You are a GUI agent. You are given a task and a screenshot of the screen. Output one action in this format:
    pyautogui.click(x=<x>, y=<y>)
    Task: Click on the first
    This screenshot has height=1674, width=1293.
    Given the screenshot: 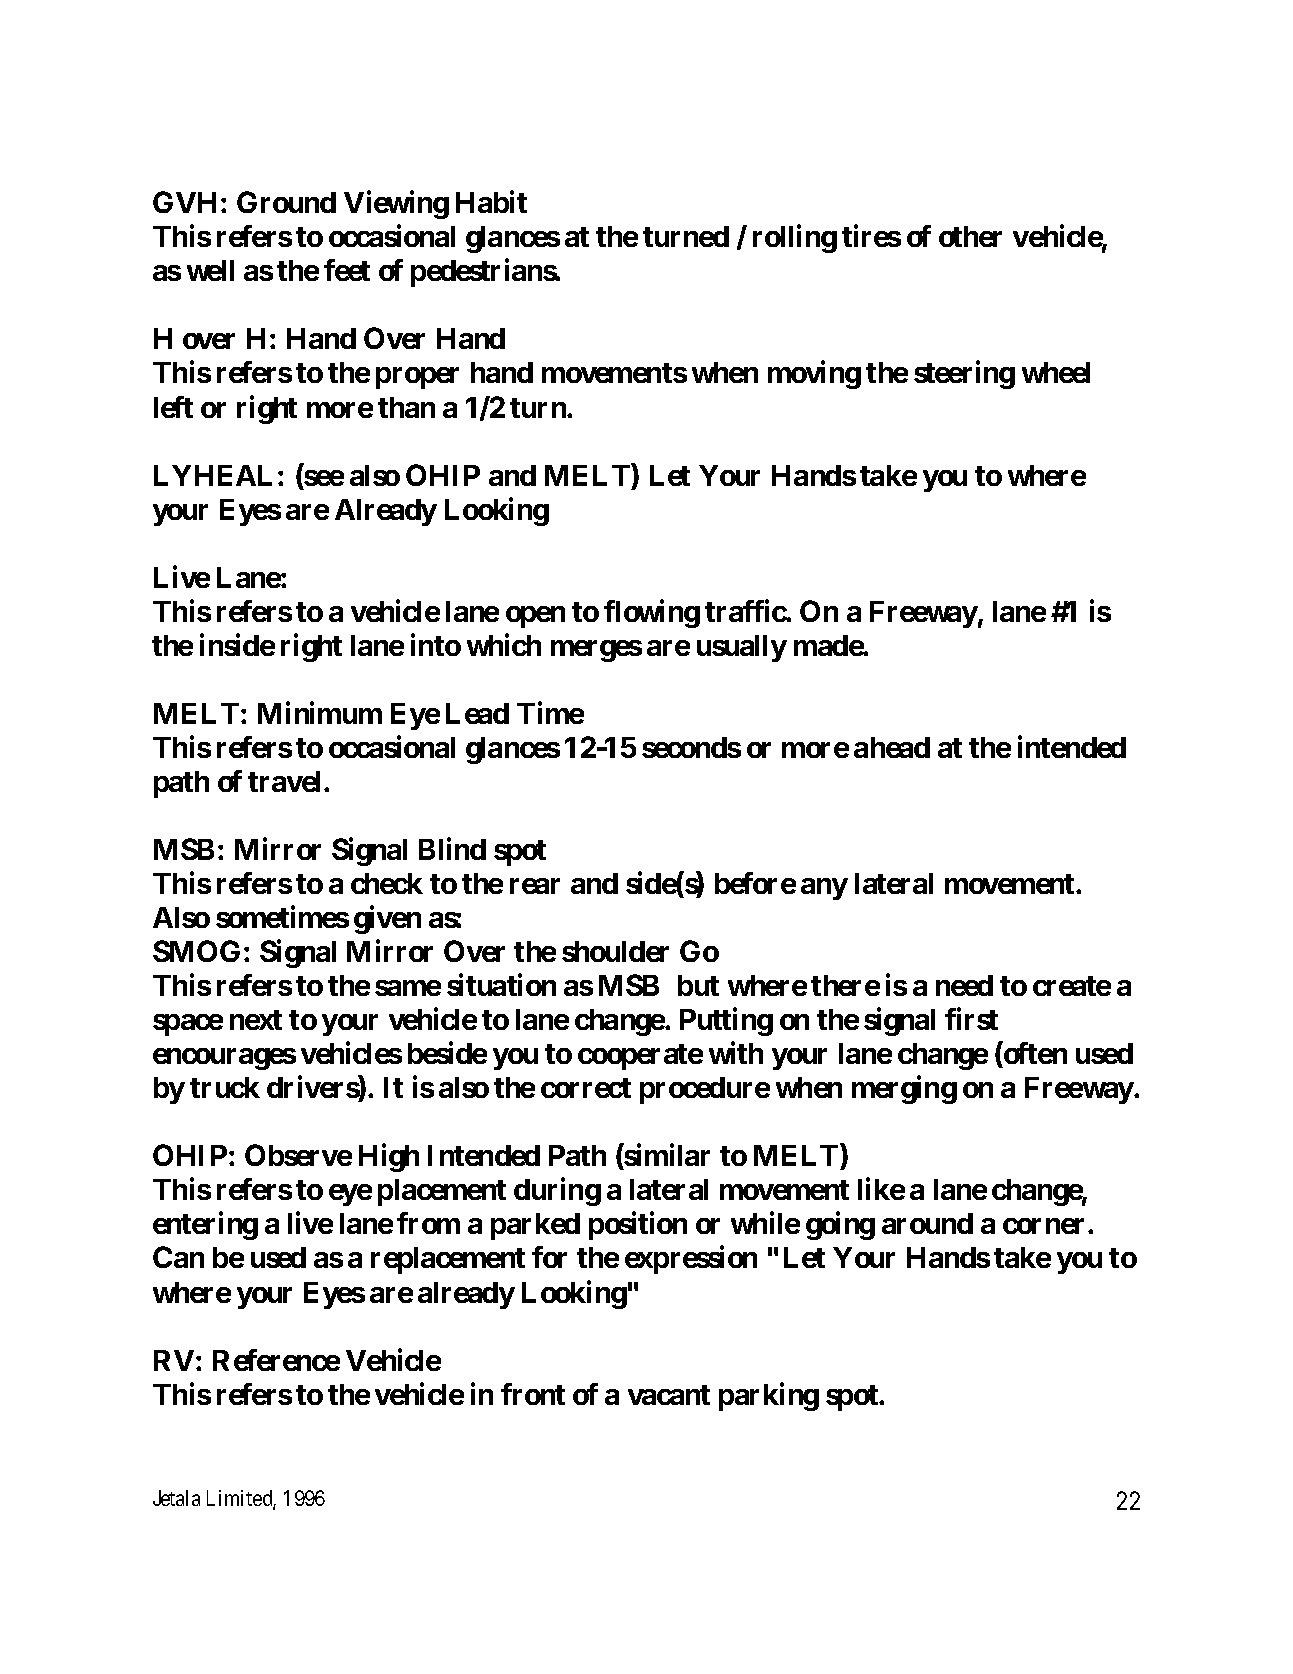 What is the action you would take?
    pyautogui.click(x=971, y=1019)
